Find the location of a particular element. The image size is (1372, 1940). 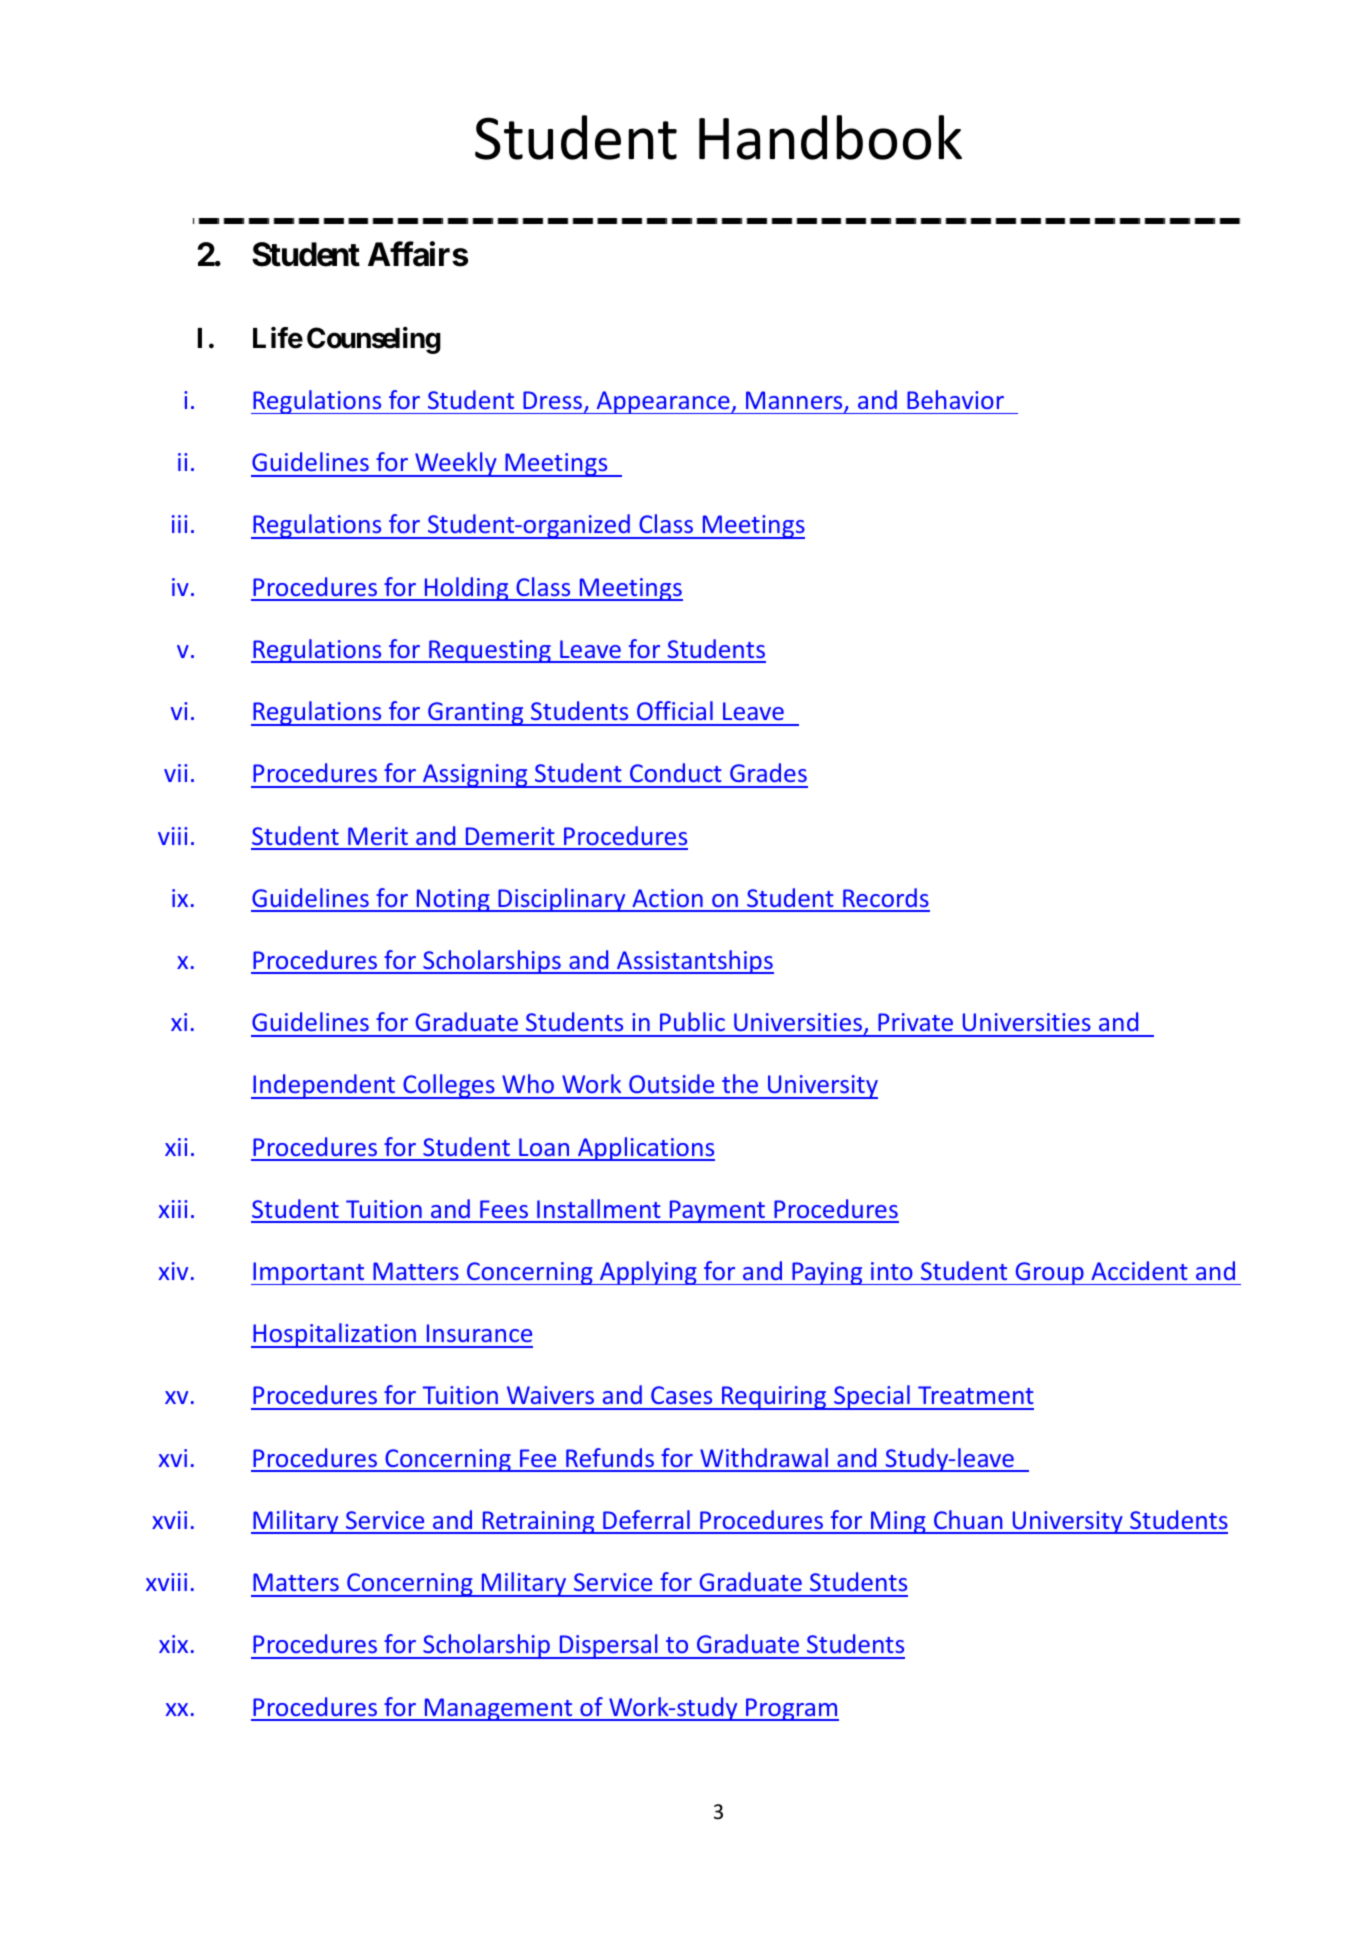

Handbook is located at coordinates (830, 137).
